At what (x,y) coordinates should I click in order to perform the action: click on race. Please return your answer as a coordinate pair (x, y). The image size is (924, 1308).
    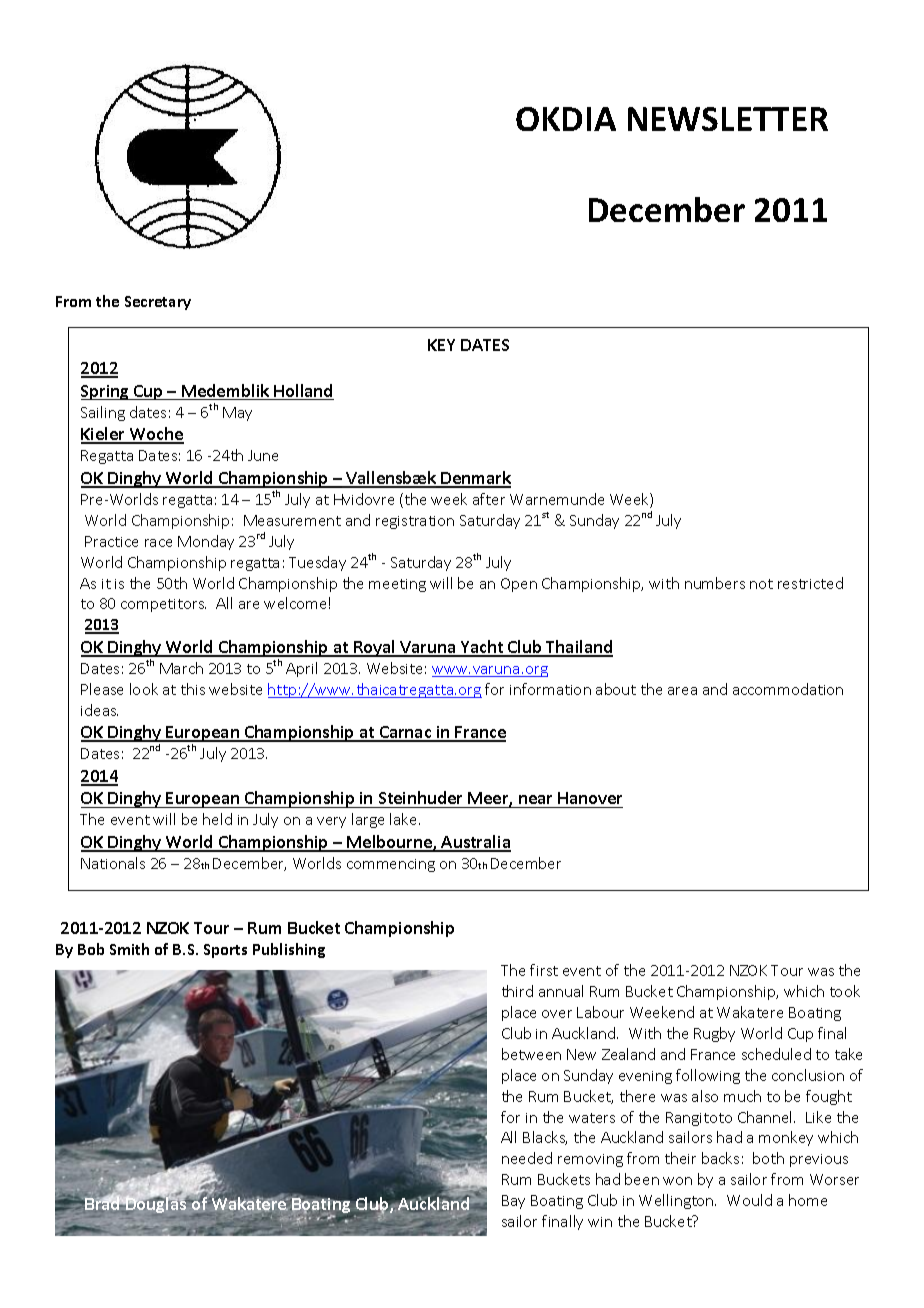
    Looking at the image, I should click on (158, 543).
